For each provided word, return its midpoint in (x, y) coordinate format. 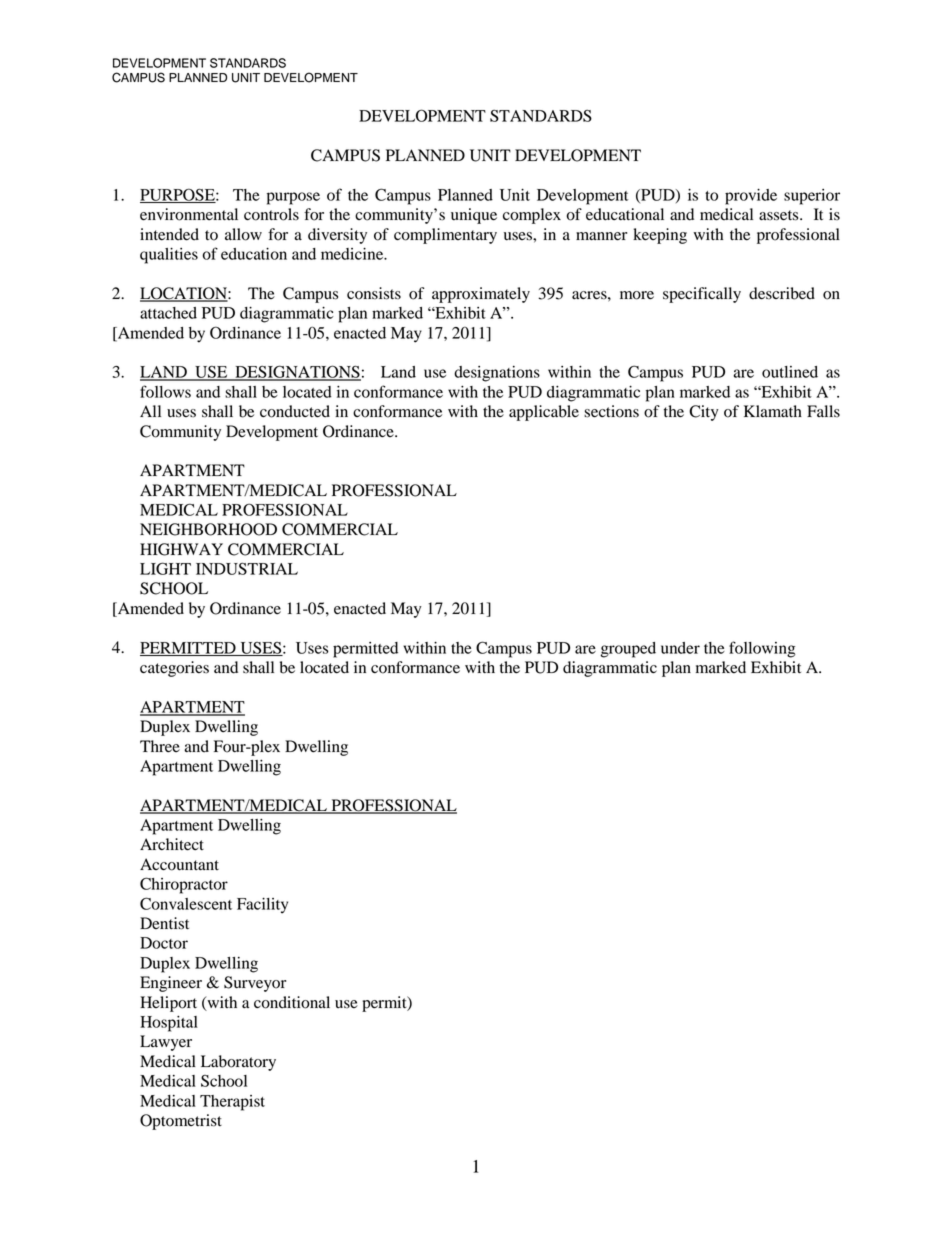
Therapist (232, 1103)
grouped (628, 650)
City (704, 413)
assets (780, 215)
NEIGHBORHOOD (208, 529)
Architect (172, 844)
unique (474, 216)
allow (243, 234)
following (762, 649)
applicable (544, 413)
